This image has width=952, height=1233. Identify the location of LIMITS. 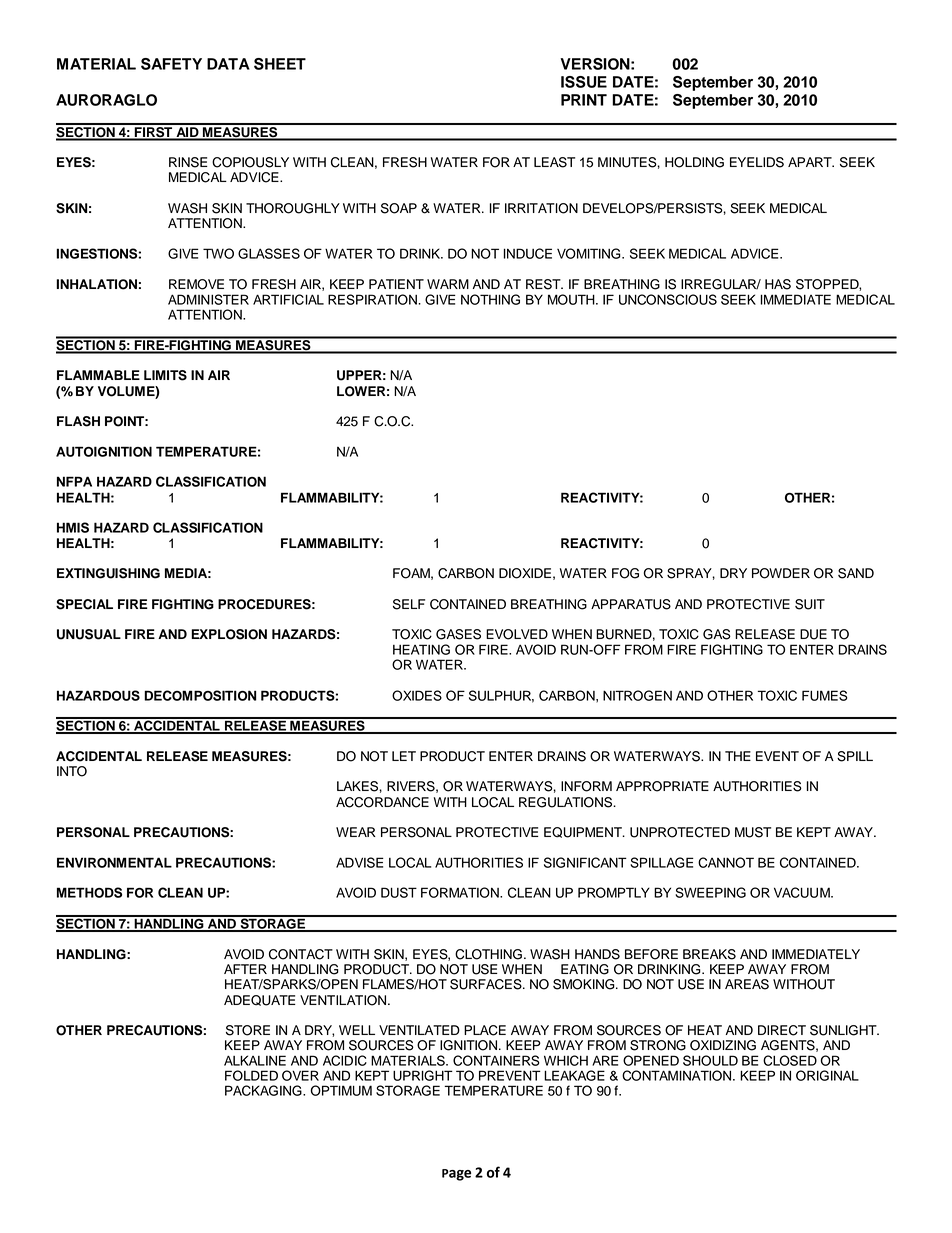
(165, 375).
